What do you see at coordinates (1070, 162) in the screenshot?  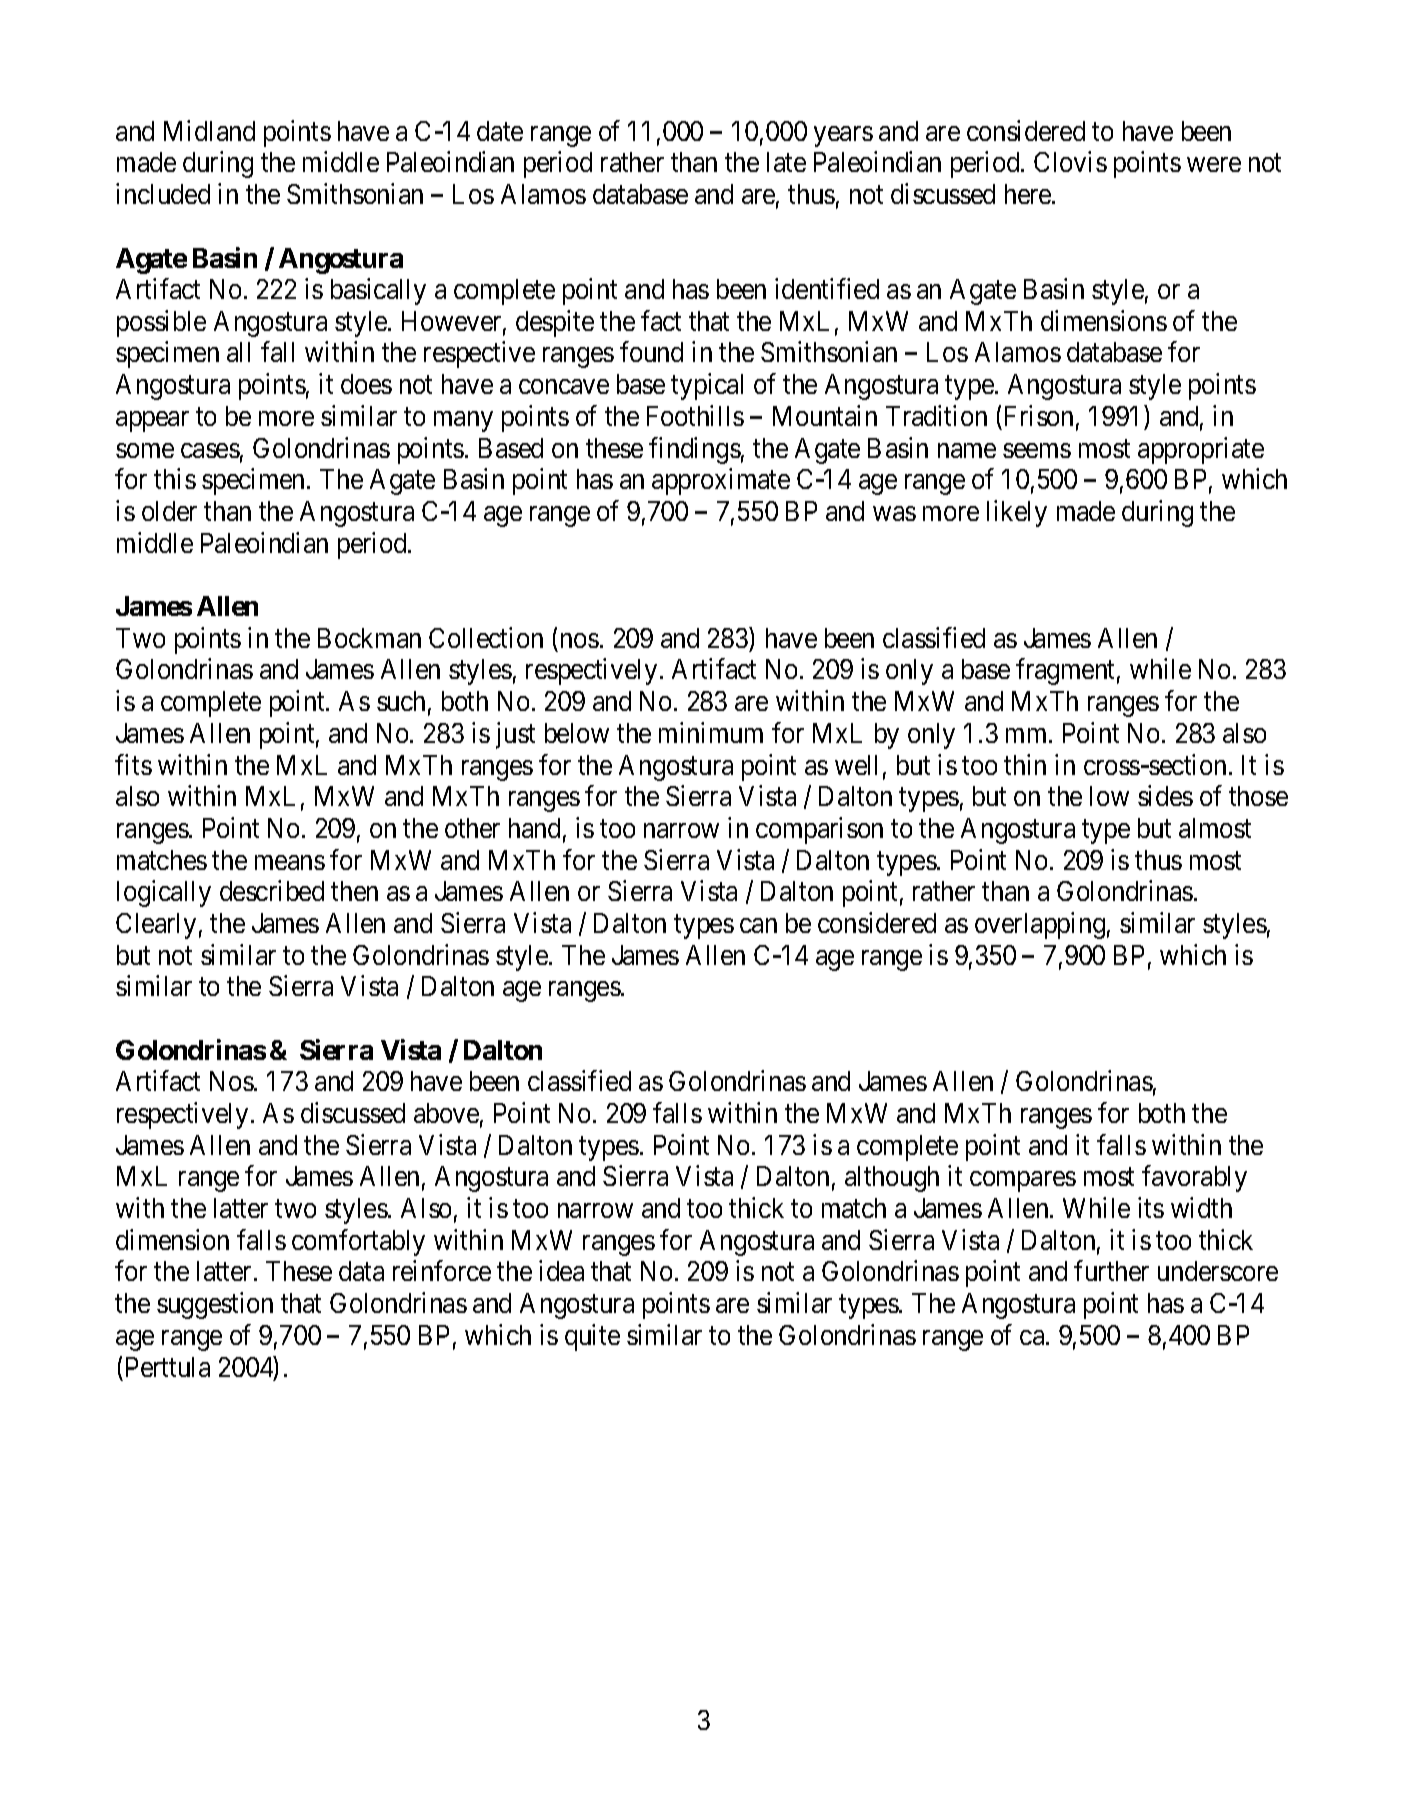 I see `Clovis` at bounding box center [1070, 162].
